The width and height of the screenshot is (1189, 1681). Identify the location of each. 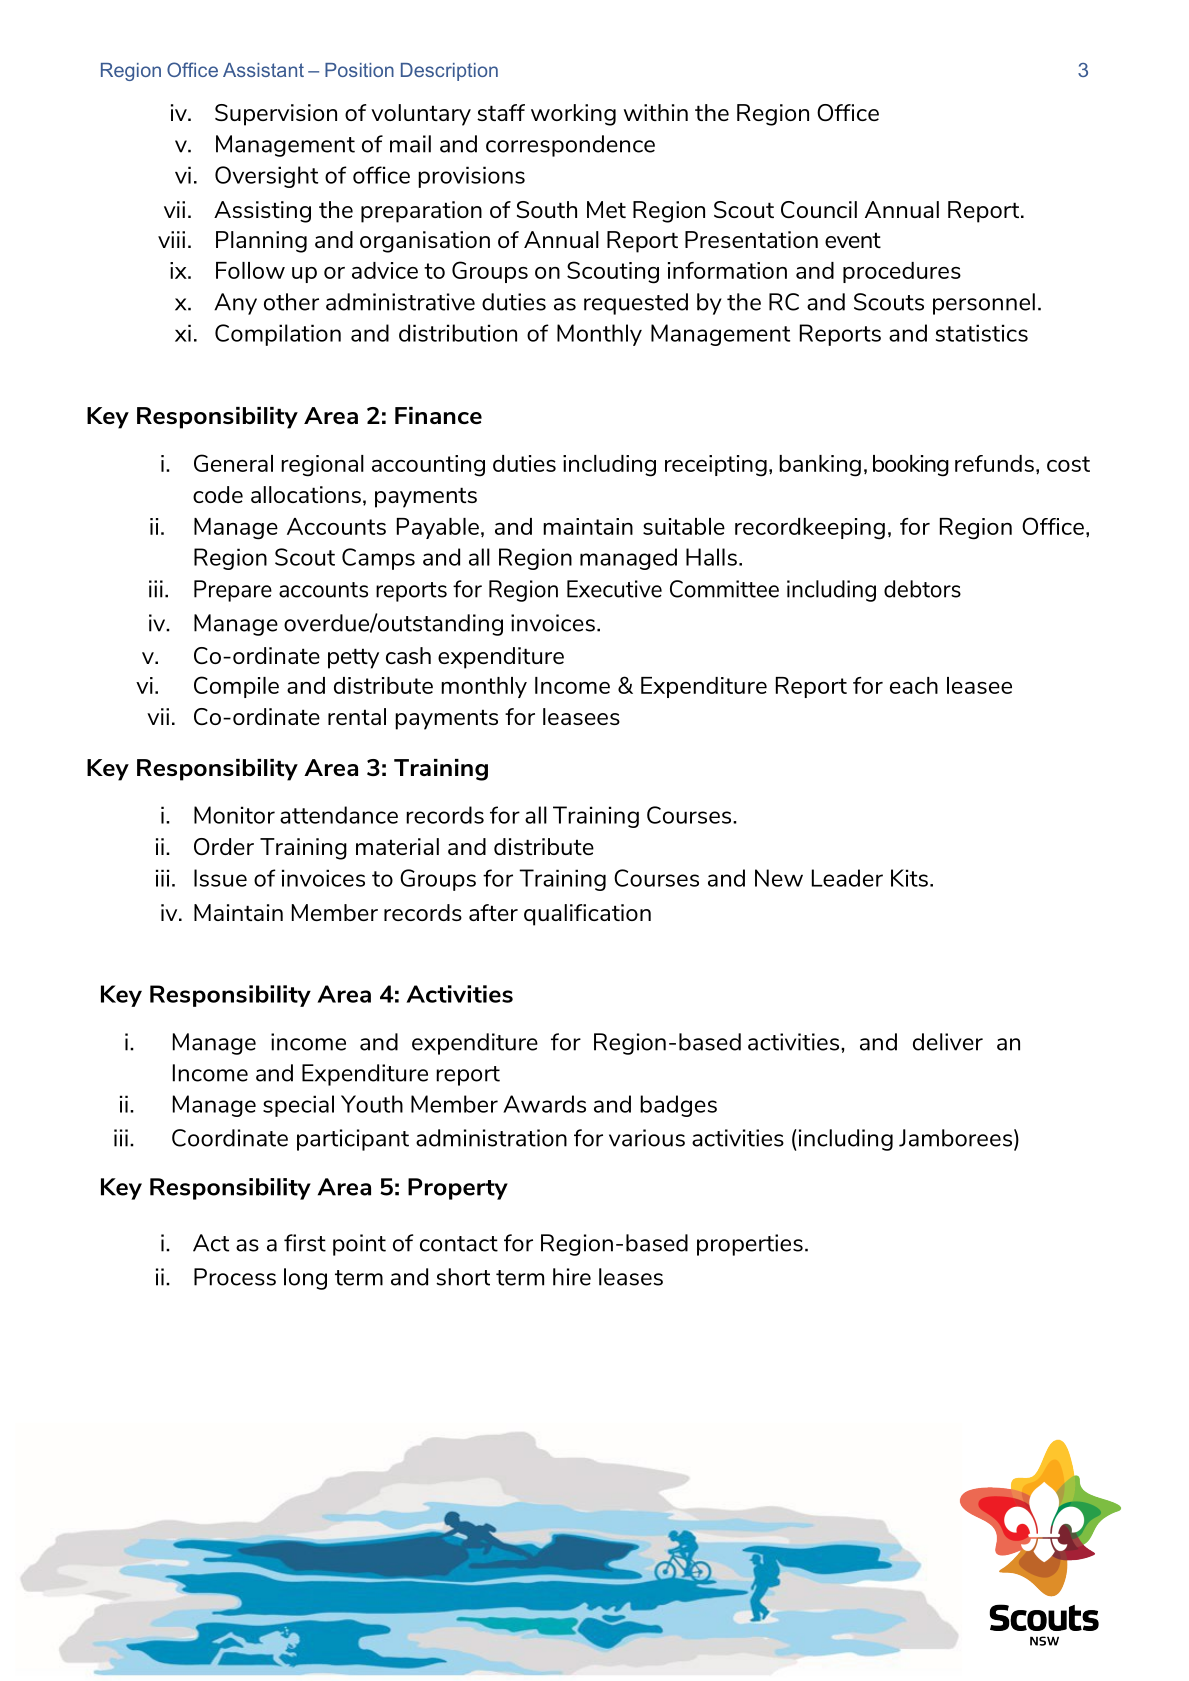
(914, 685).
